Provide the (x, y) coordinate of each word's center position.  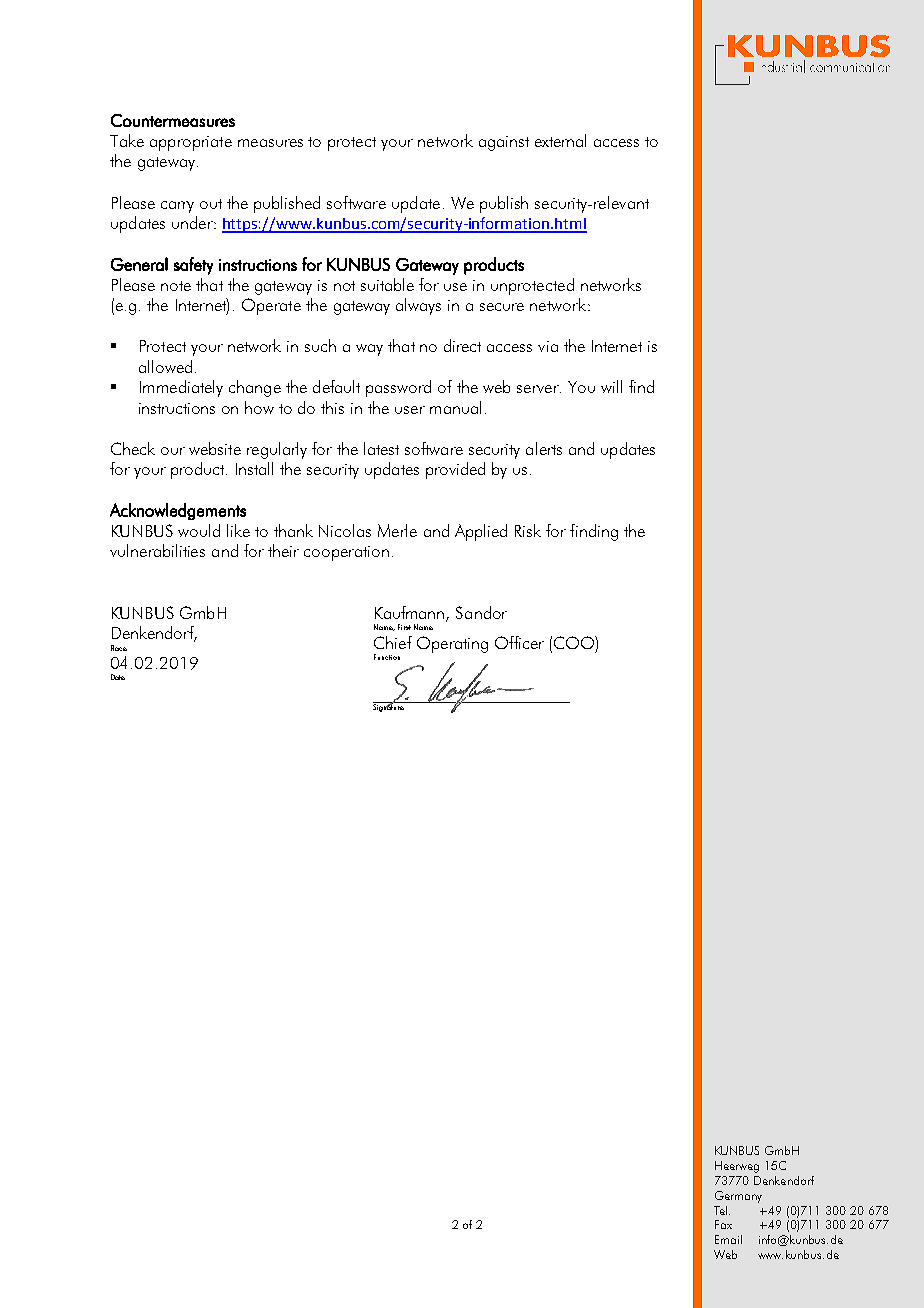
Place (119, 648)
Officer (519, 642)
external (560, 140)
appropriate (191, 143)
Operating (452, 644)
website (215, 448)
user (410, 410)
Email (728, 1239)
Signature (389, 707)
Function (387, 657)
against (504, 143)
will (611, 386)
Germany (738, 1197)
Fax (723, 1224)
